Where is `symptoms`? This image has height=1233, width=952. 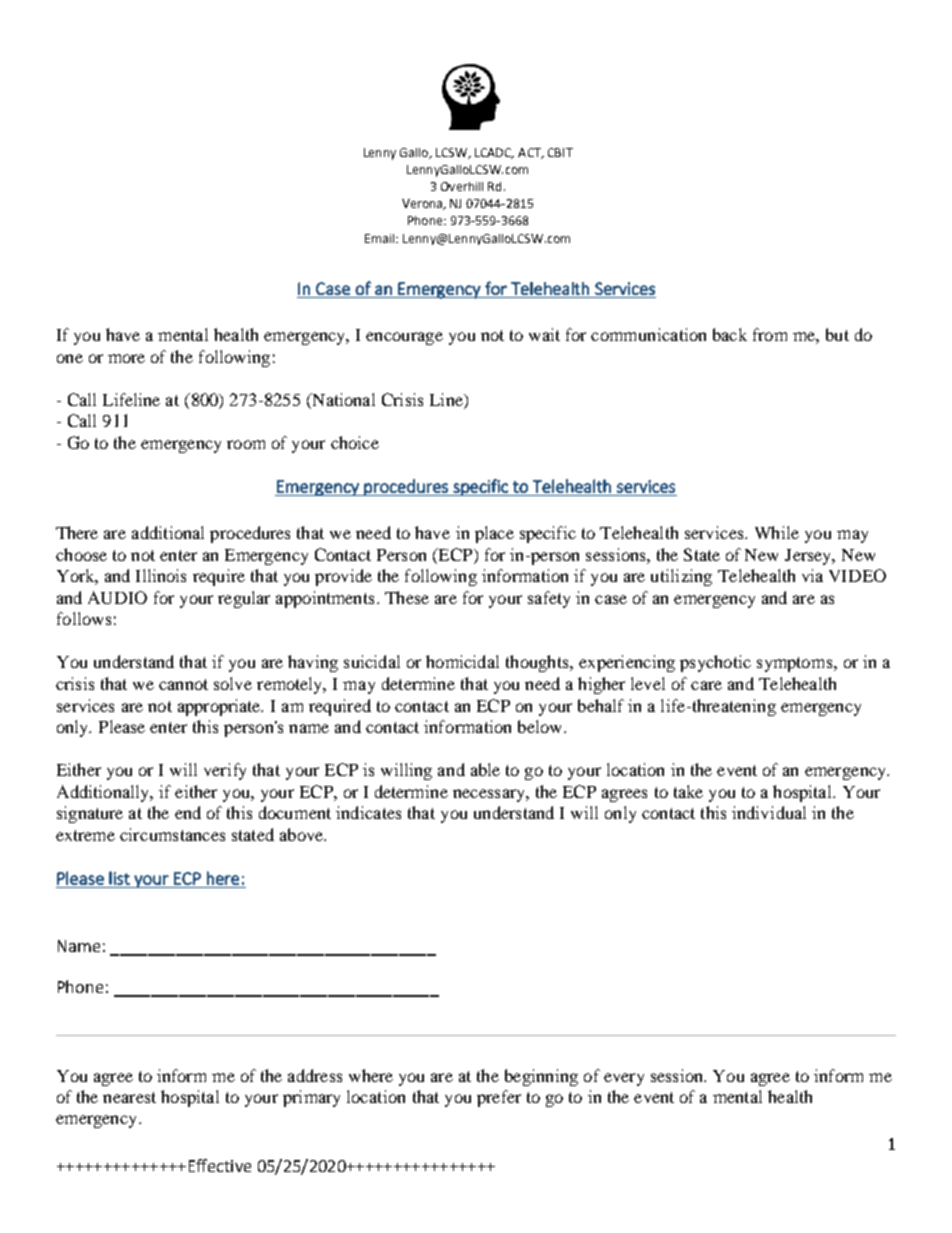 symptoms is located at coordinates (796, 664).
